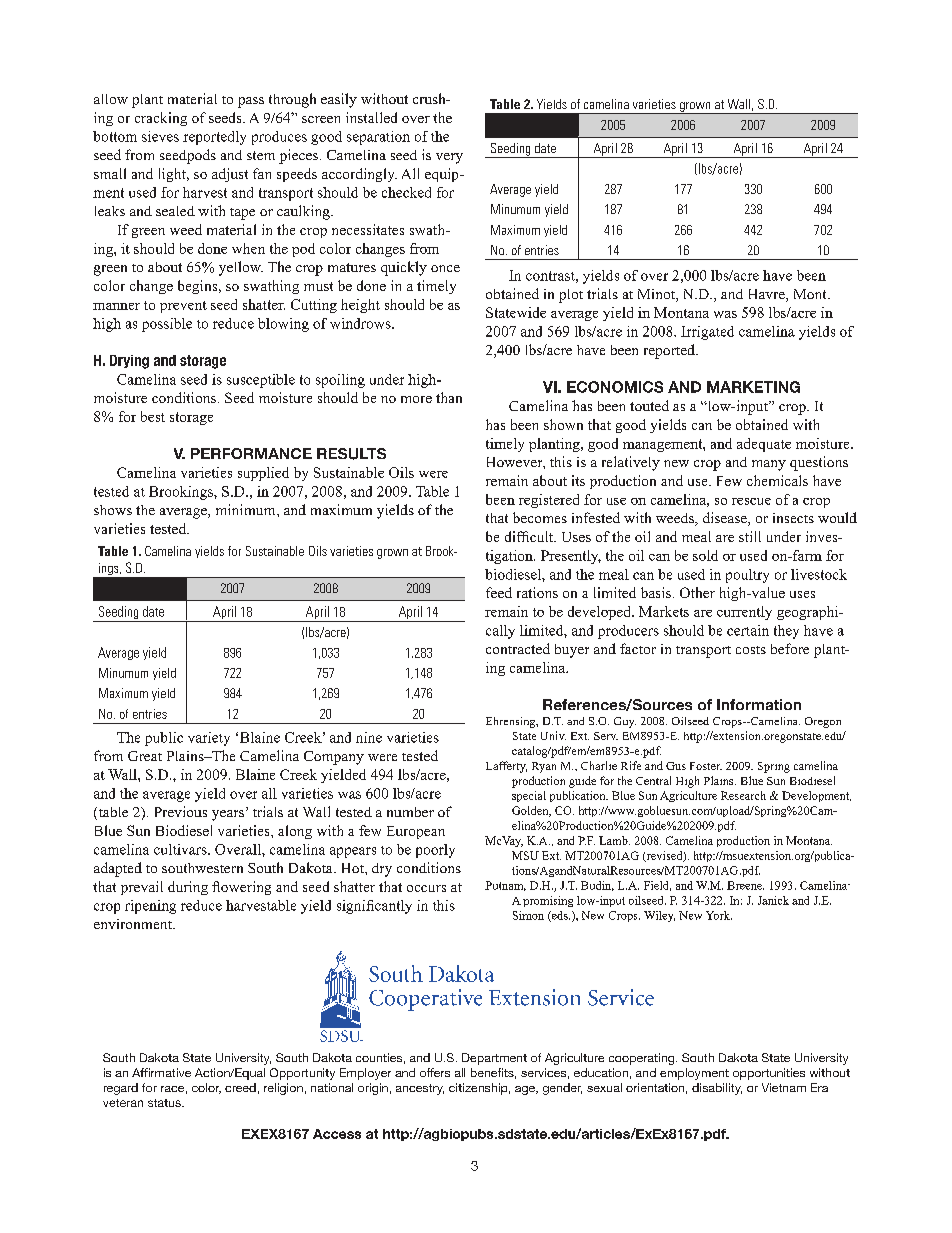 The image size is (952, 1233). I want to click on cultivars, so click(181, 849).
